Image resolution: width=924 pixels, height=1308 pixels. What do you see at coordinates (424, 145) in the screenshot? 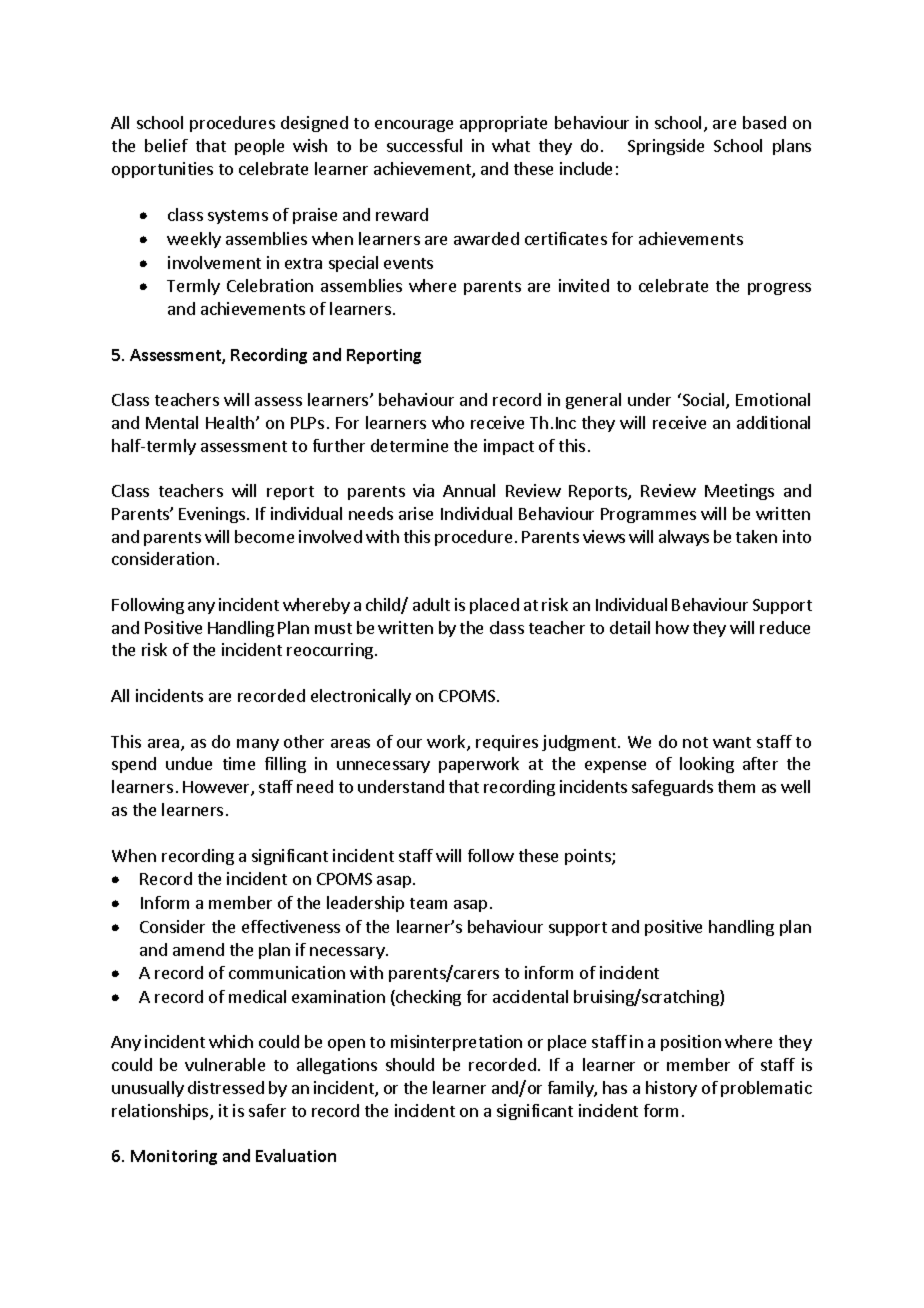
I see `successful` at bounding box center [424, 145].
